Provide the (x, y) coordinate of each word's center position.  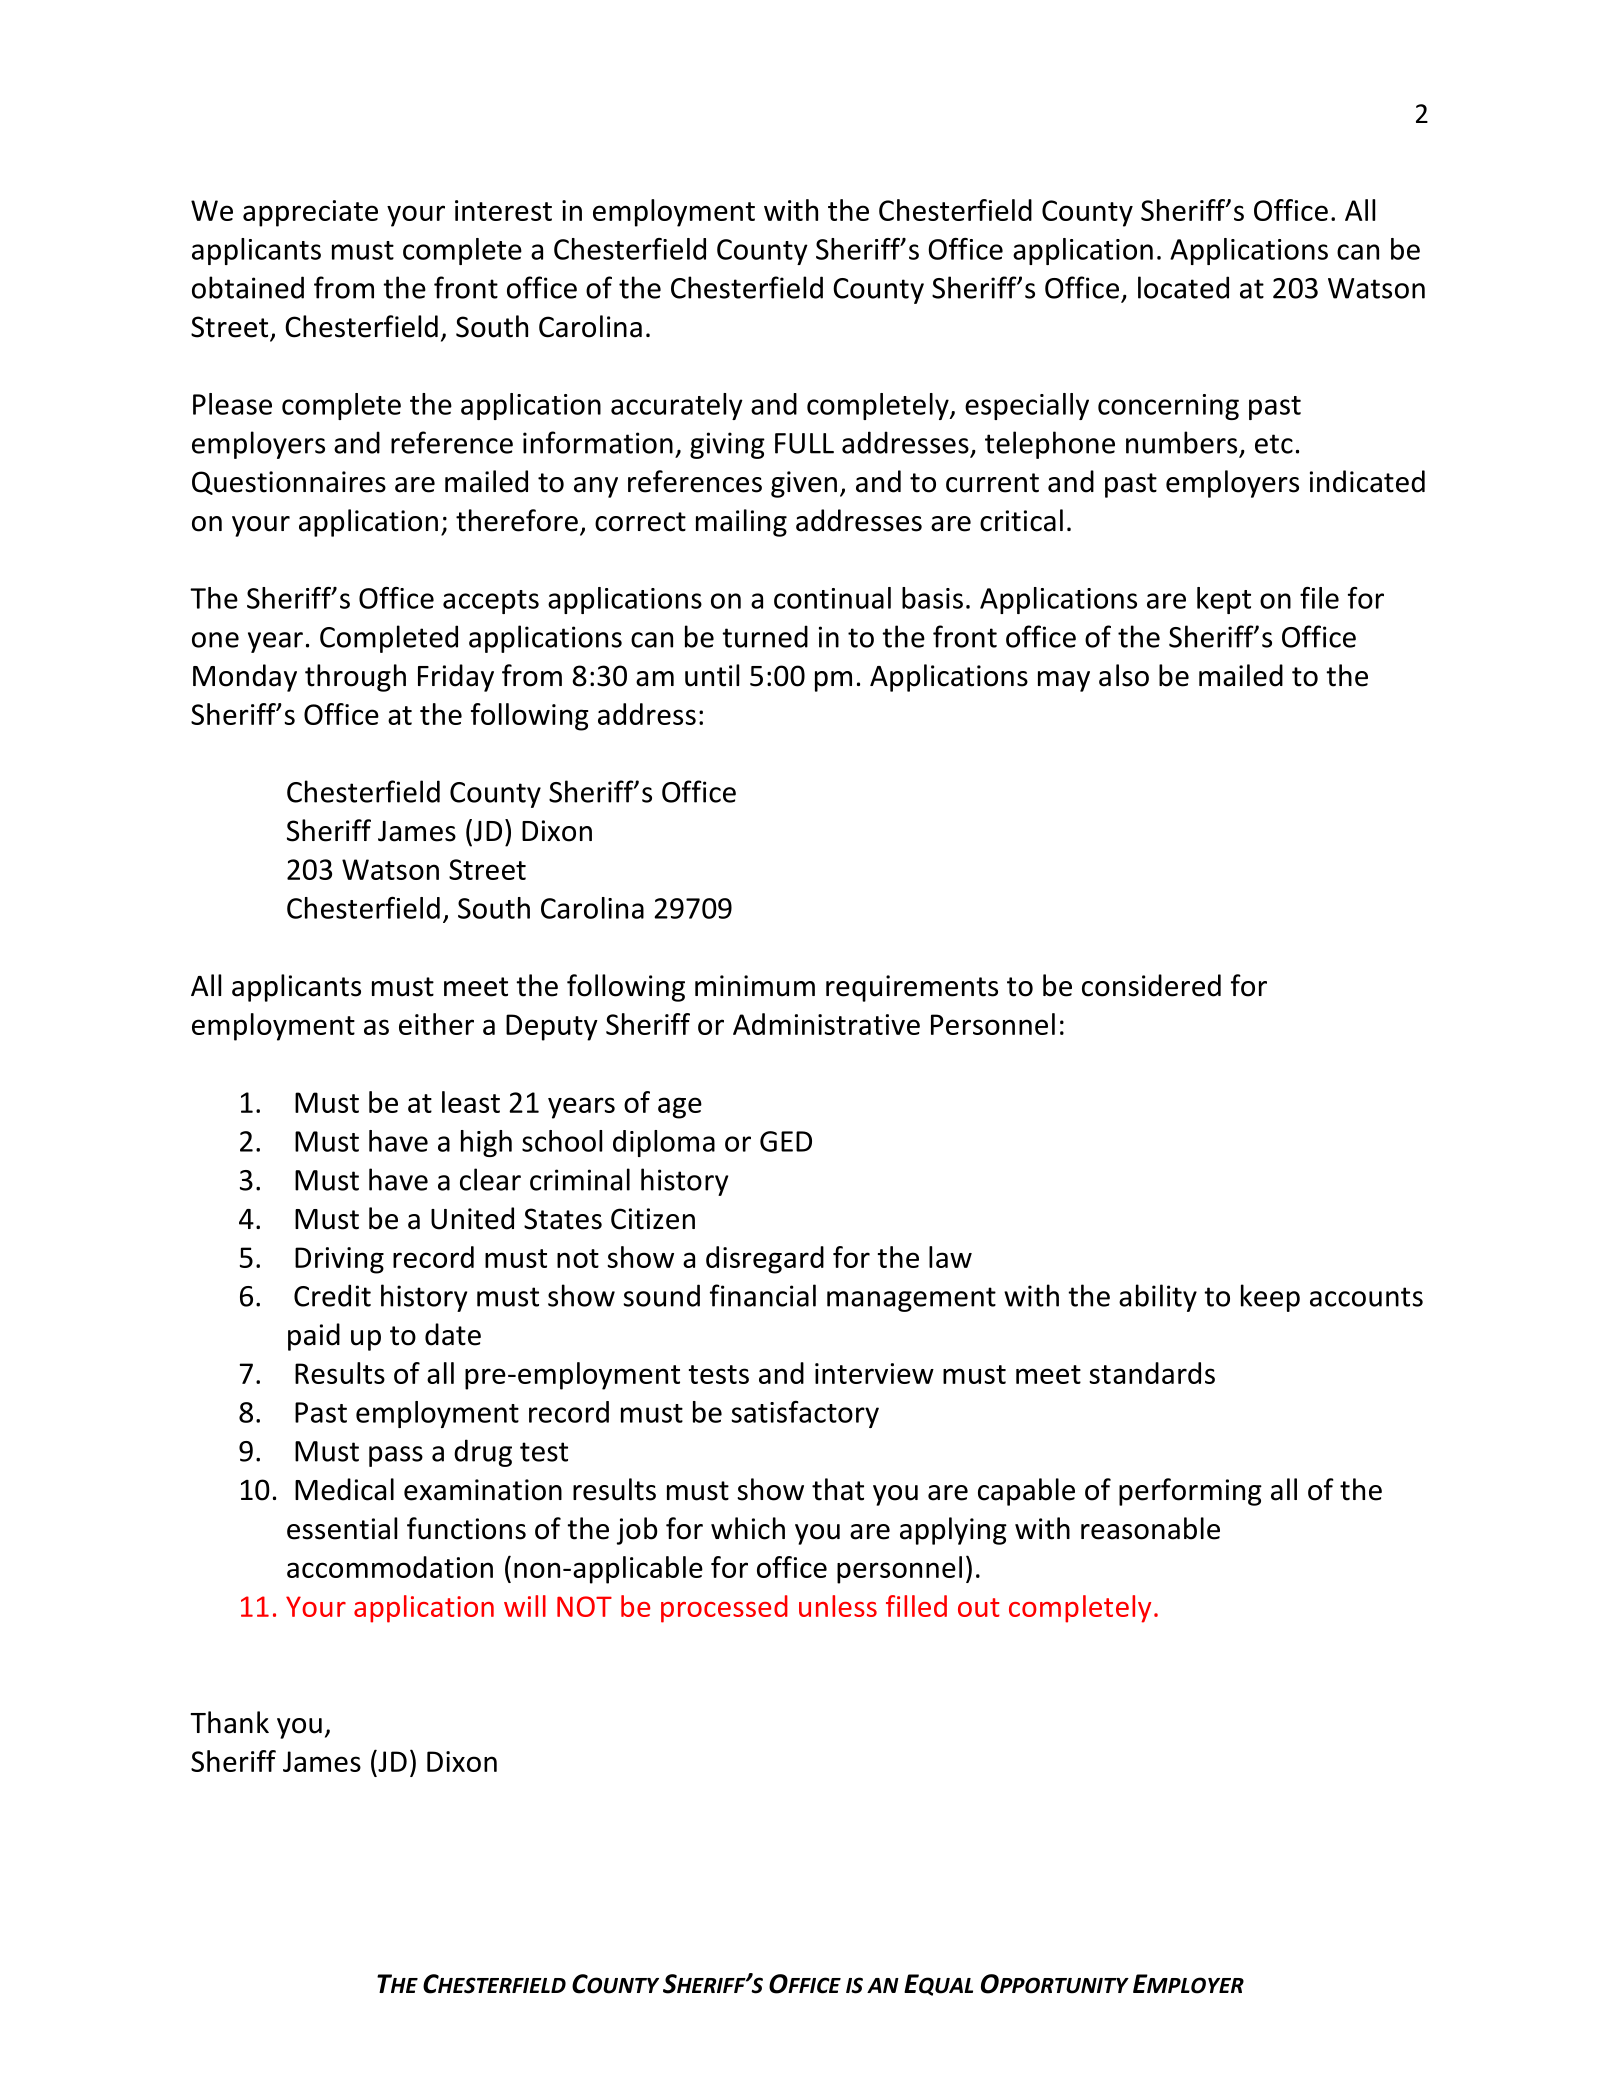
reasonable (1150, 1528)
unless (838, 1606)
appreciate (310, 213)
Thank (229, 1722)
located (1183, 287)
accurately (677, 406)
